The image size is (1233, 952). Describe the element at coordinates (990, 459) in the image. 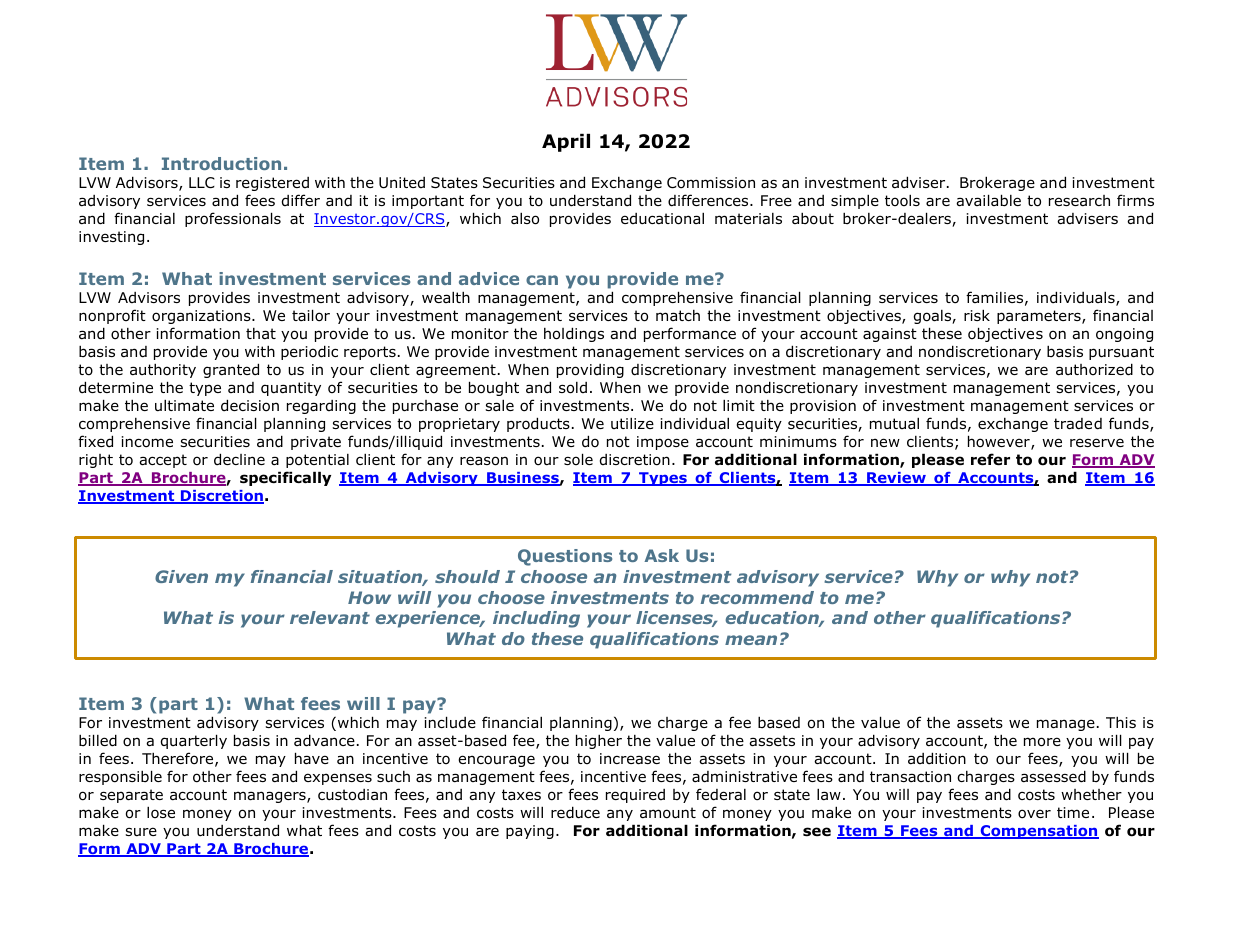

I see `refer` at that location.
